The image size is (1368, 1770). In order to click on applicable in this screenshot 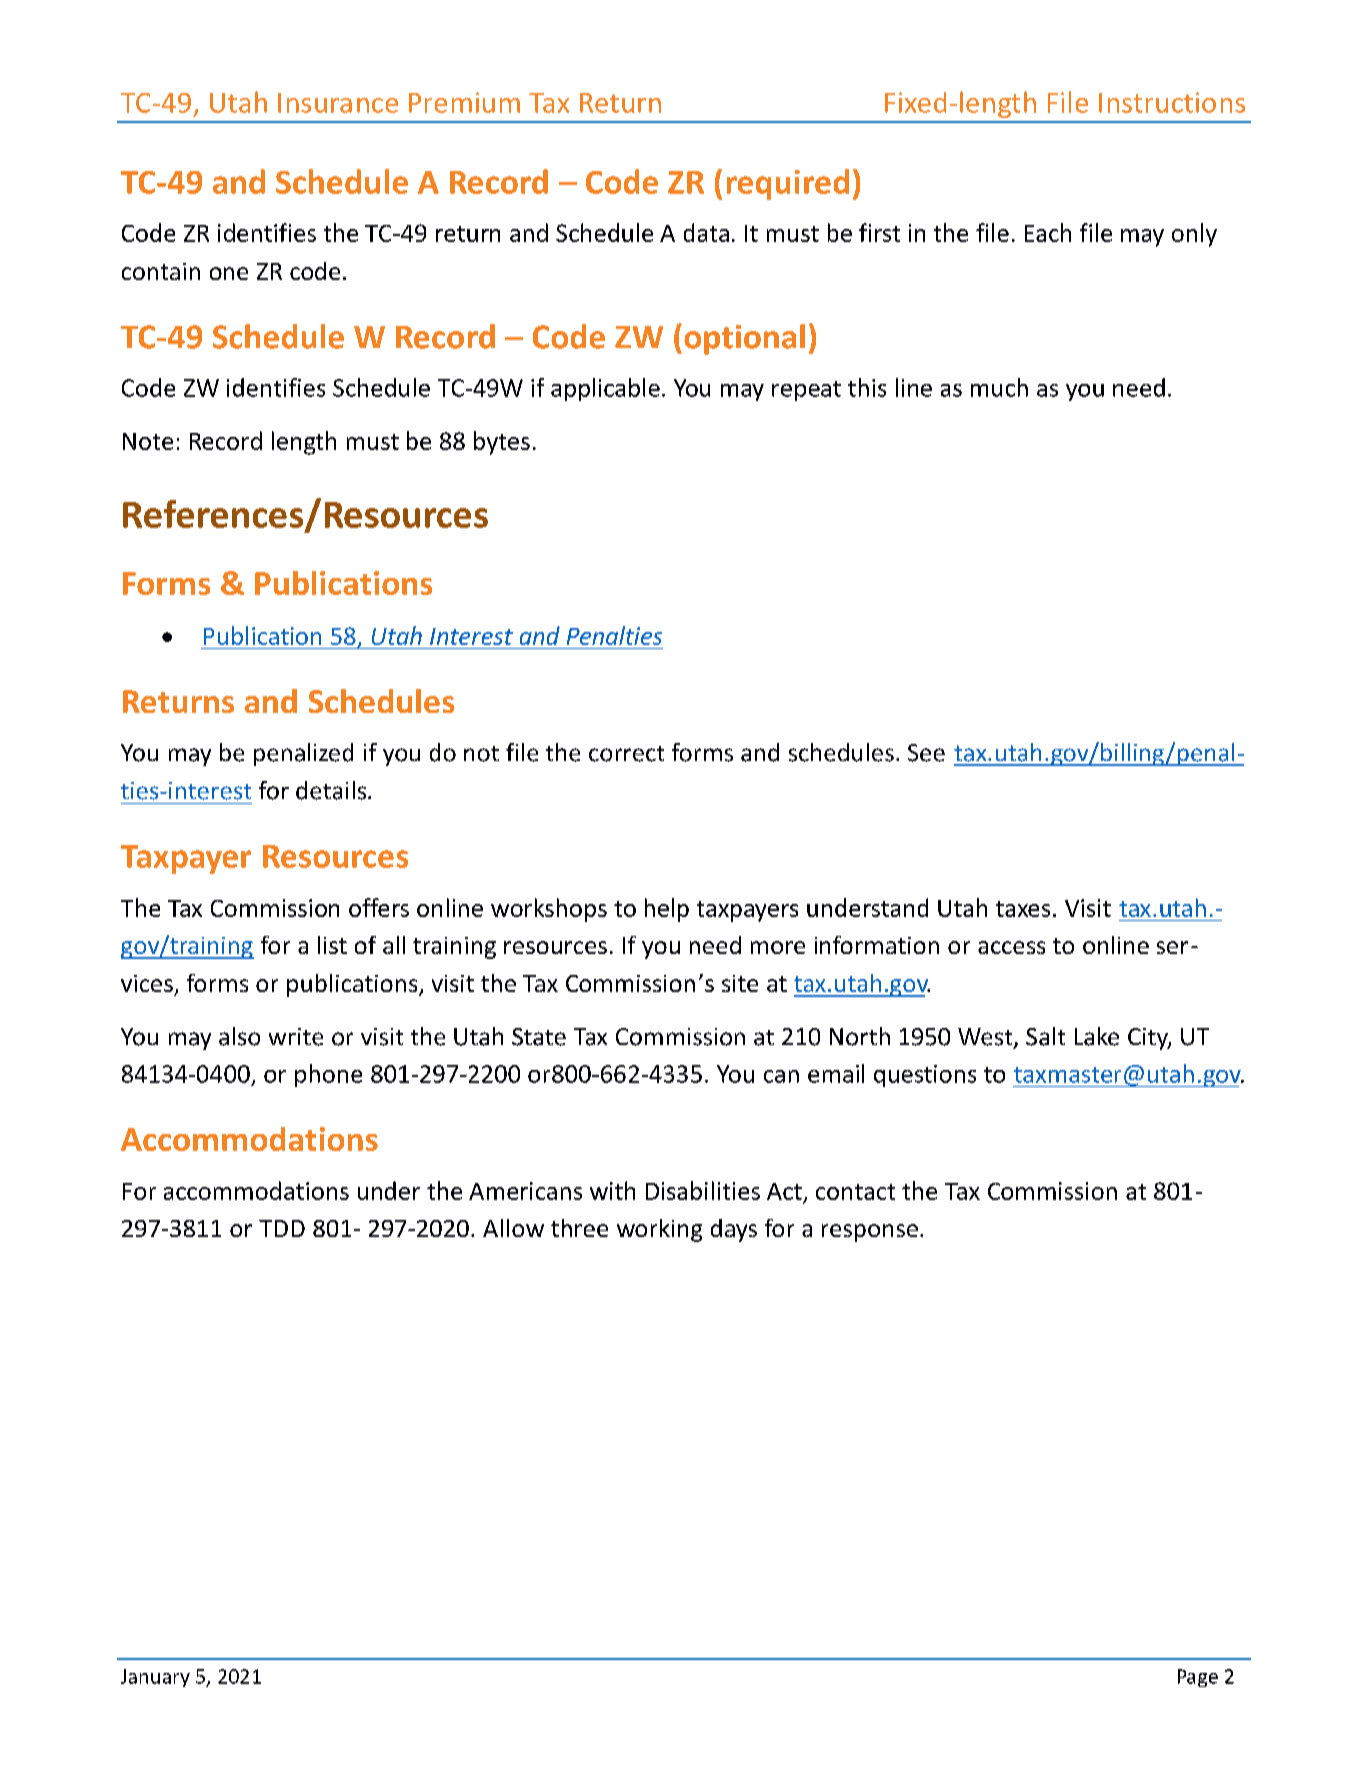, I will do `click(605, 389)`.
